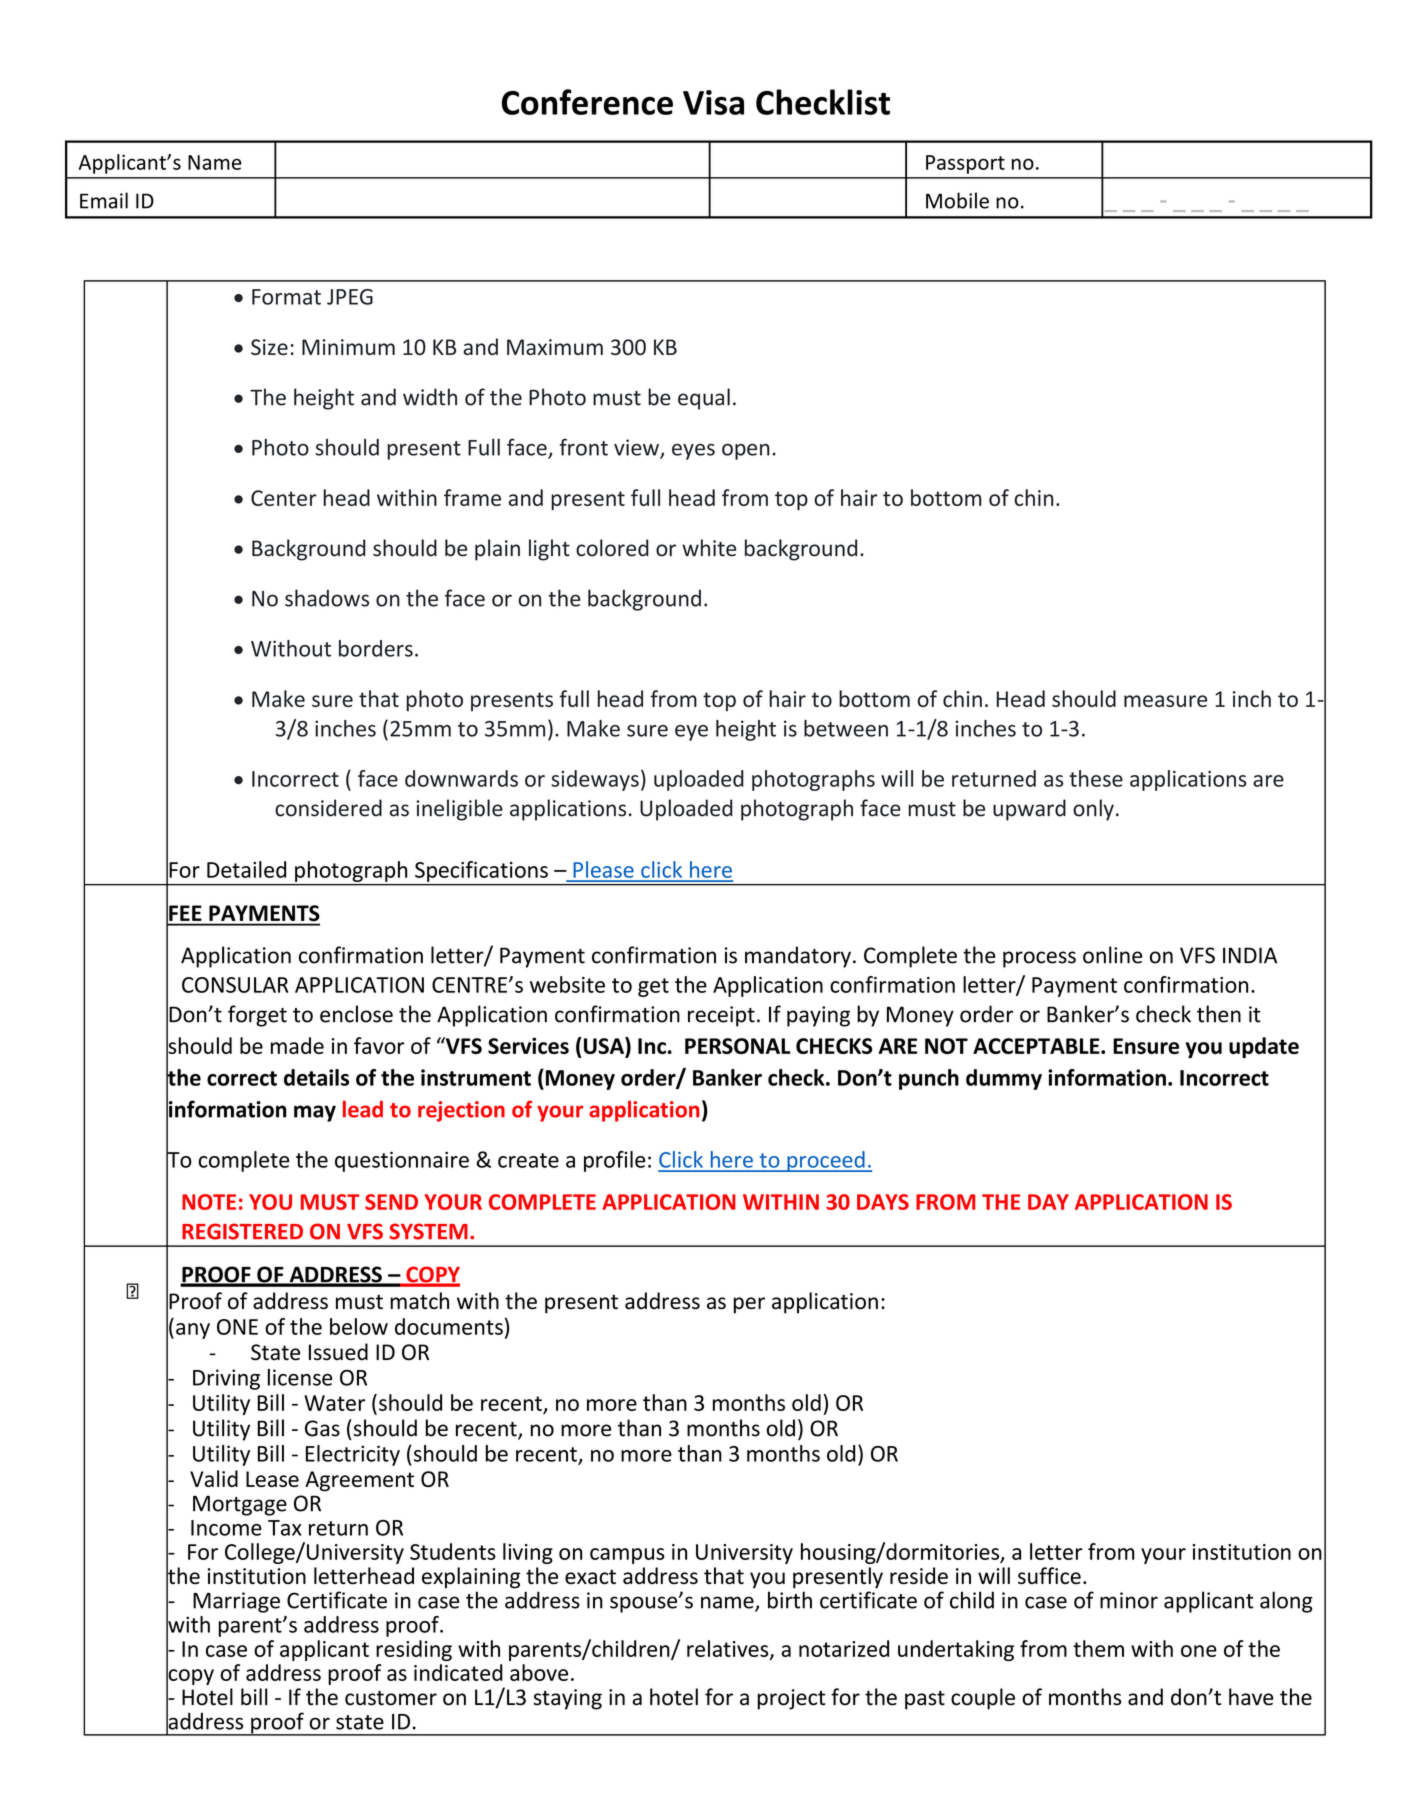 The width and height of the screenshot is (1406, 1820). Describe the element at coordinates (965, 164) in the screenshot. I see `Passport` at that location.
